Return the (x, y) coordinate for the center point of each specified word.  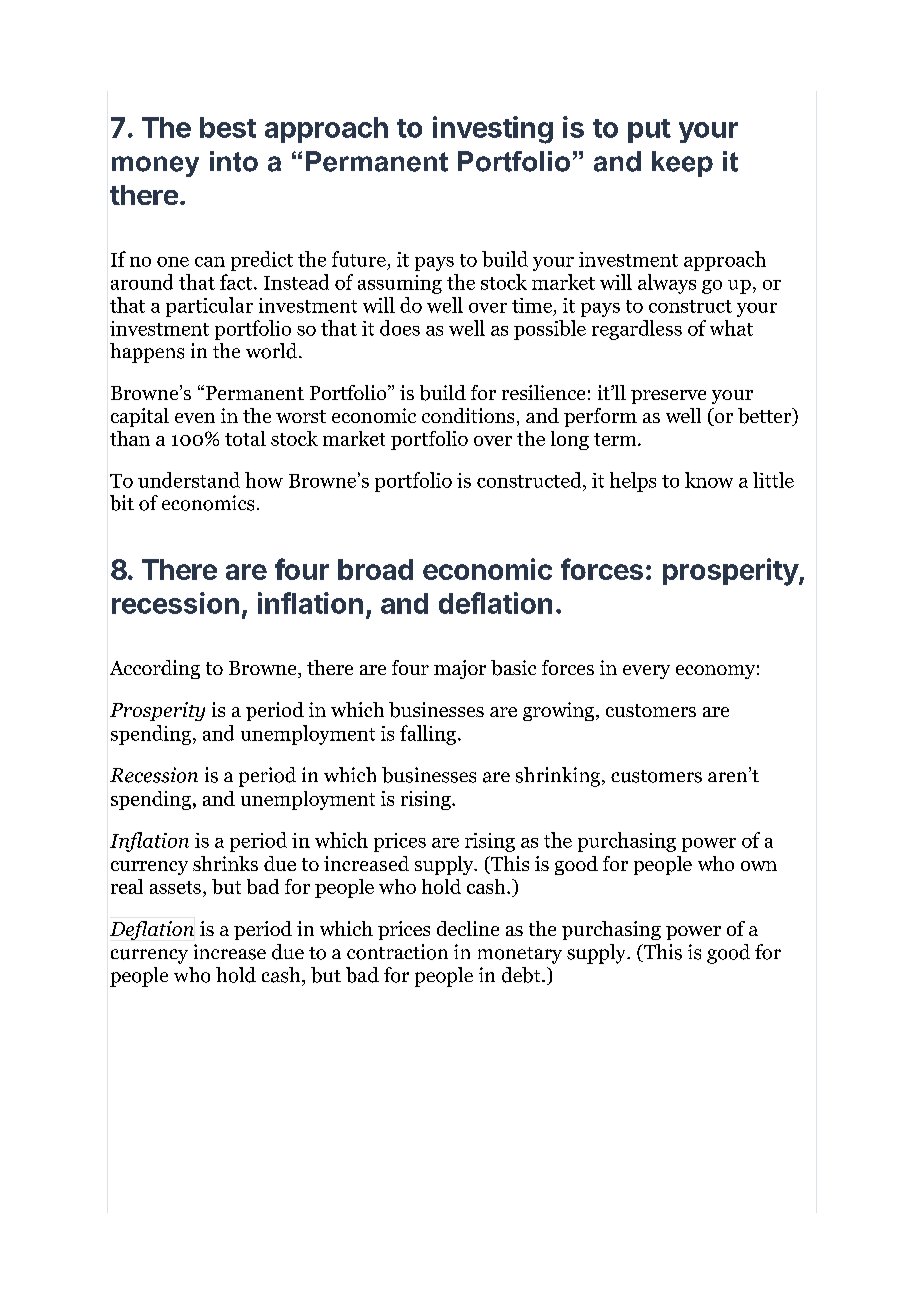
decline (468, 928)
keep (682, 164)
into (234, 161)
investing (493, 130)
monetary (520, 955)
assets (175, 887)
